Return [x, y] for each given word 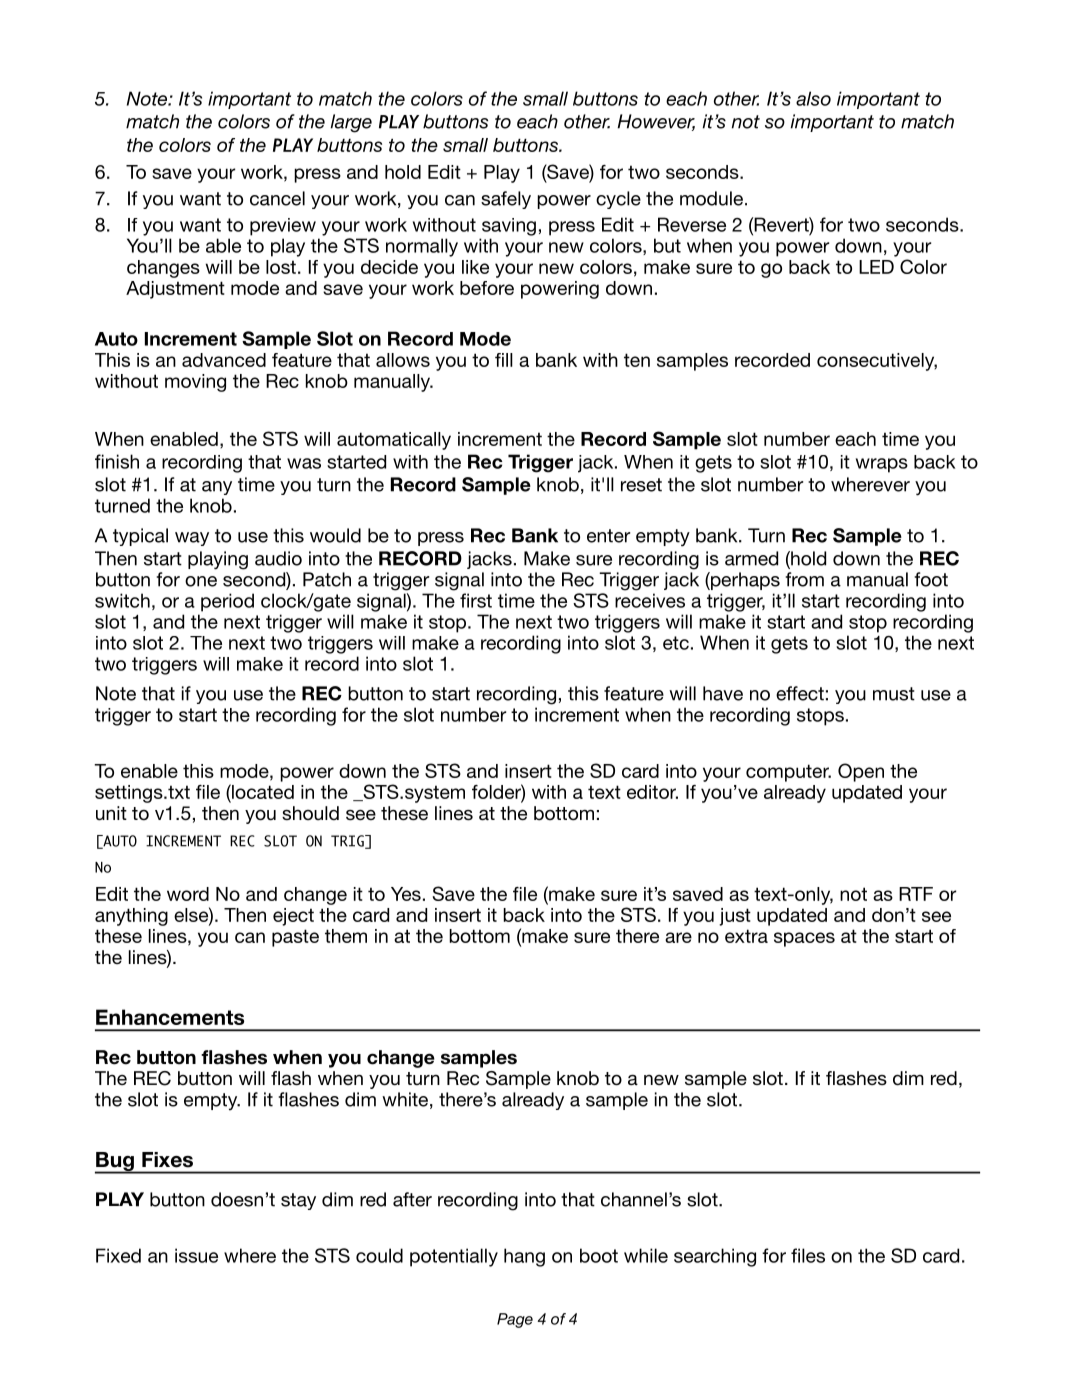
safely [506, 200]
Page [515, 1320]
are [678, 937]
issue [196, 1255]
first [476, 600]
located [262, 791]
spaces [804, 939]
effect [800, 693]
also [813, 98]
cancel [277, 198]
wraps [882, 465]
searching [715, 1257]
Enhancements [170, 1017]
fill [504, 360]
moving [195, 383]
